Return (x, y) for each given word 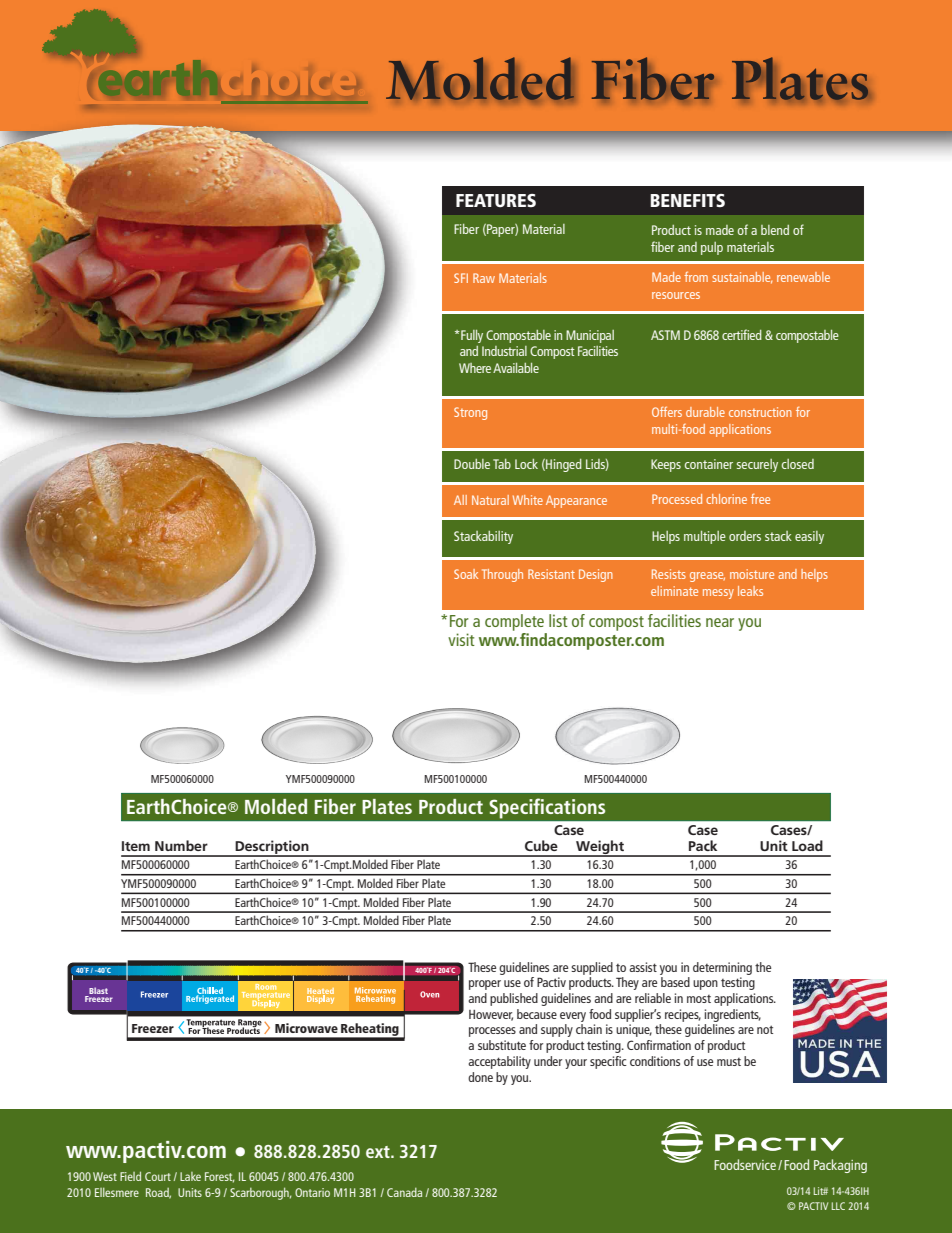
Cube (541, 845)
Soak (466, 574)
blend (775, 230)
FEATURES (496, 200)
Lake (190, 1176)
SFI (461, 278)
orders (745, 536)
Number (181, 845)
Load (807, 845)
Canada (404, 1192)
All (460, 500)
